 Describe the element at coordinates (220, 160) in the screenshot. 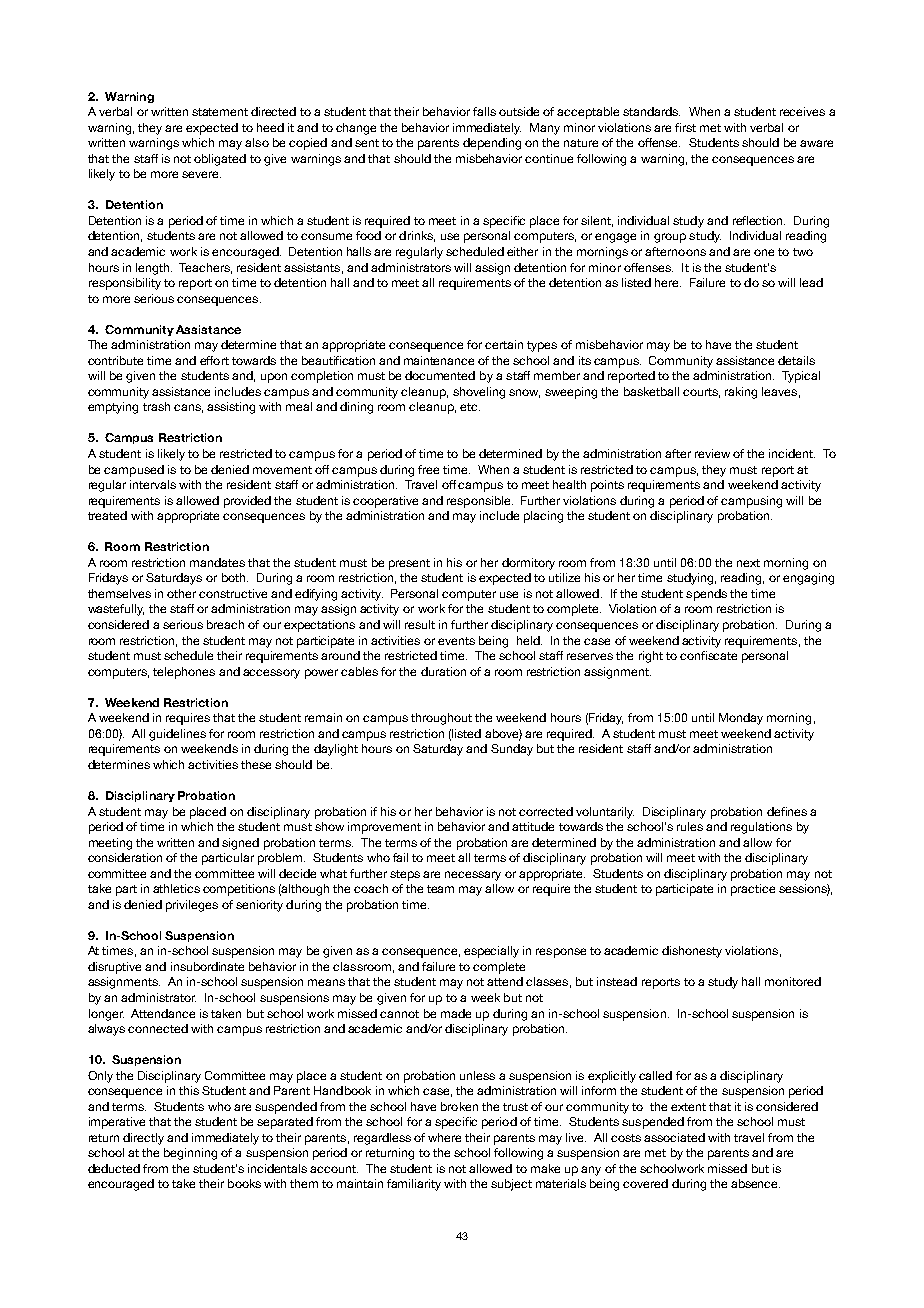

I see `obligated` at that location.
